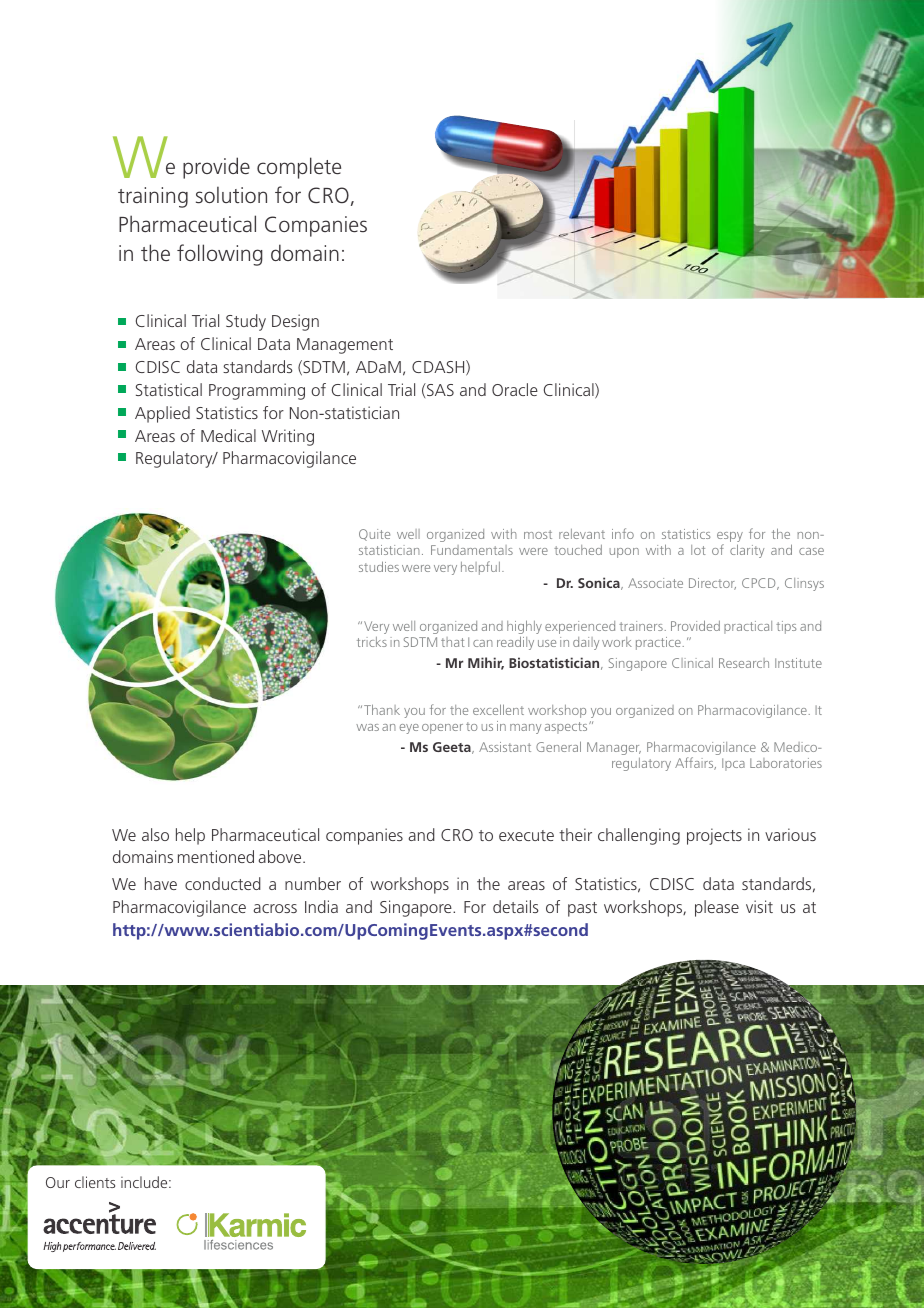 Image resolution: width=924 pixels, height=1308 pixels. What do you see at coordinates (453, 748) in the document?
I see `Geeta` at bounding box center [453, 748].
